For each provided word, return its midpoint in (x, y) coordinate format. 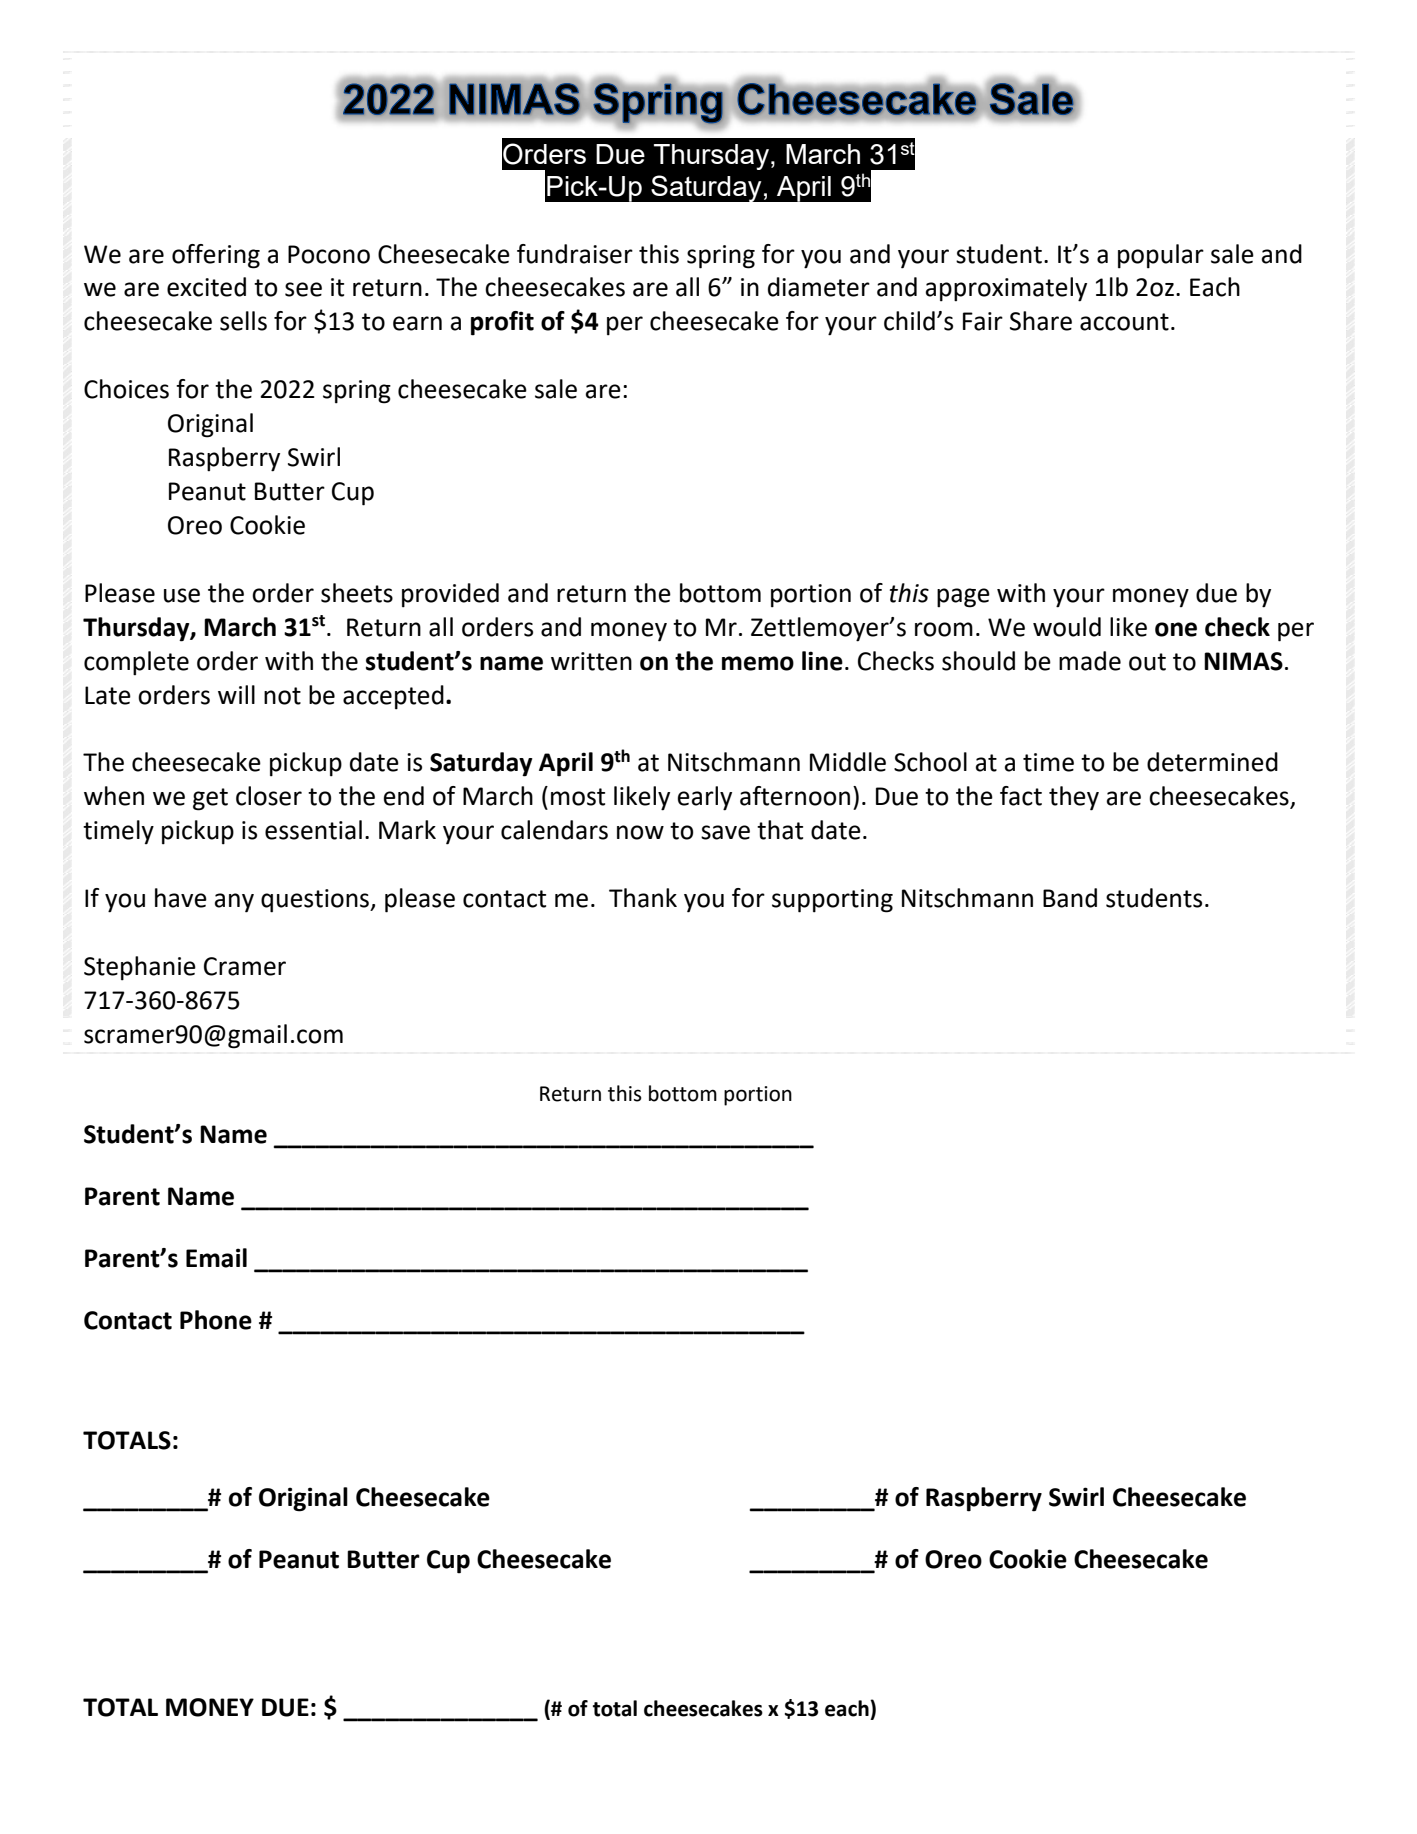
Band (1070, 898)
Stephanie (140, 968)
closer (269, 796)
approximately (1006, 289)
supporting (832, 901)
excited (206, 287)
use (182, 595)
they (1074, 798)
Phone (216, 1320)
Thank (643, 898)
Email (216, 1258)
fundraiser (575, 254)
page (963, 598)
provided (450, 595)
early (705, 798)
